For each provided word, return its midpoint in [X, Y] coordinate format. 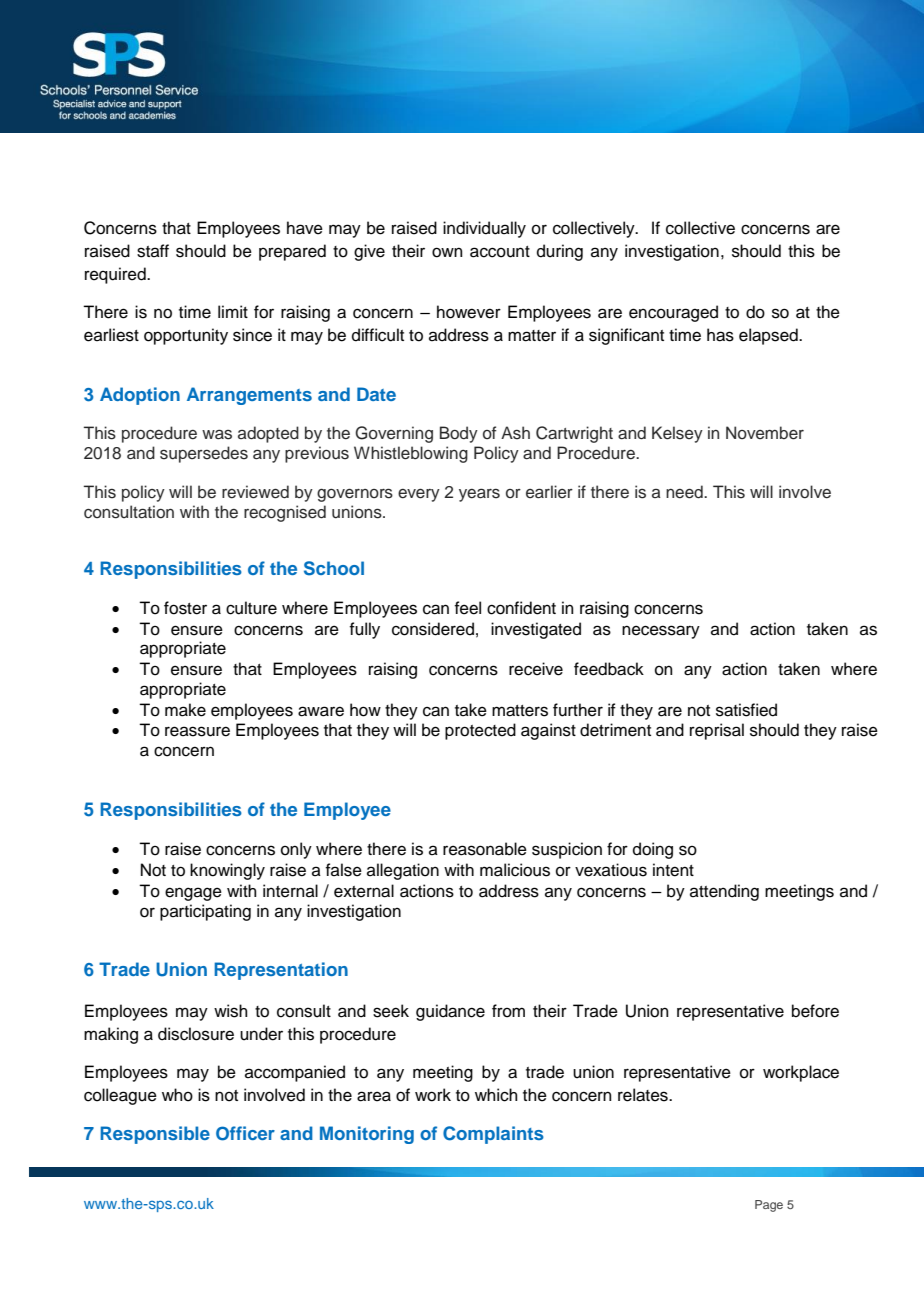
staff [153, 251]
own [447, 252]
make [185, 710]
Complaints [493, 1135]
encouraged [673, 313]
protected [480, 731]
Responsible [155, 1135]
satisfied [746, 710]
